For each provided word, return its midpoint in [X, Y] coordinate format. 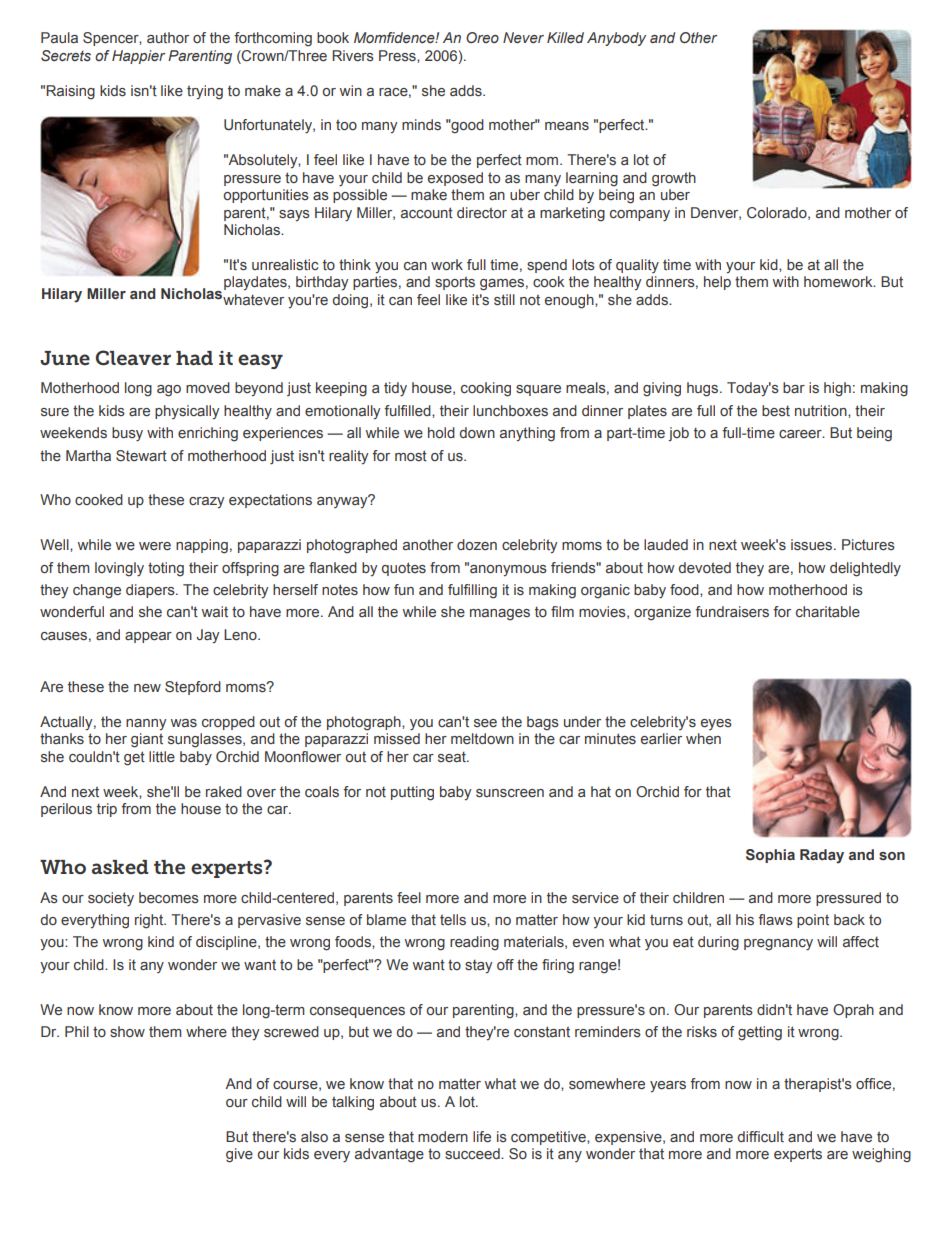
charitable [828, 611]
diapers [151, 591]
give [239, 1155]
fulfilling [472, 591]
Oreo [482, 37]
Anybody [616, 39]
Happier [138, 57]
